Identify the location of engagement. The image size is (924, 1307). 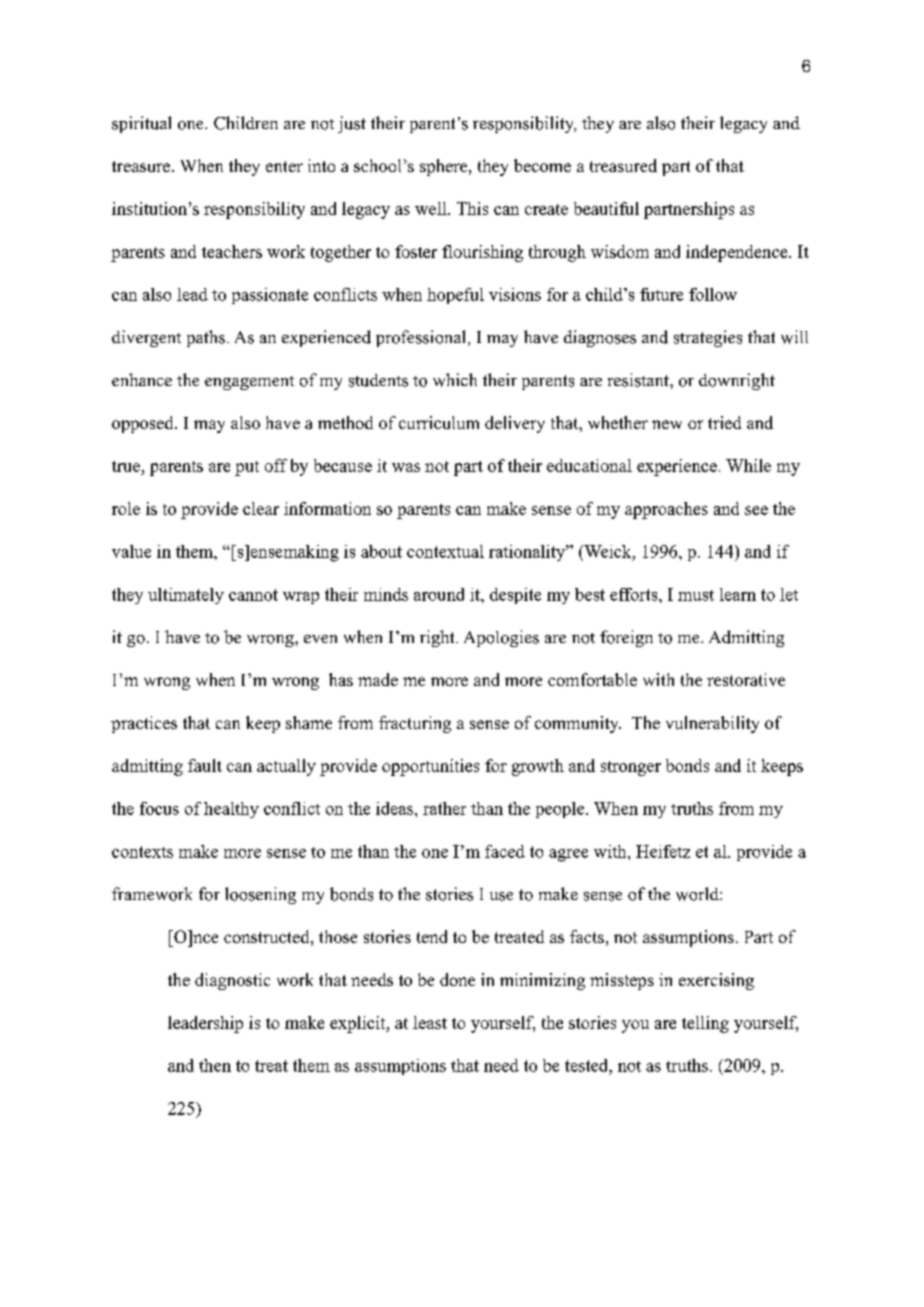
(249, 383).
